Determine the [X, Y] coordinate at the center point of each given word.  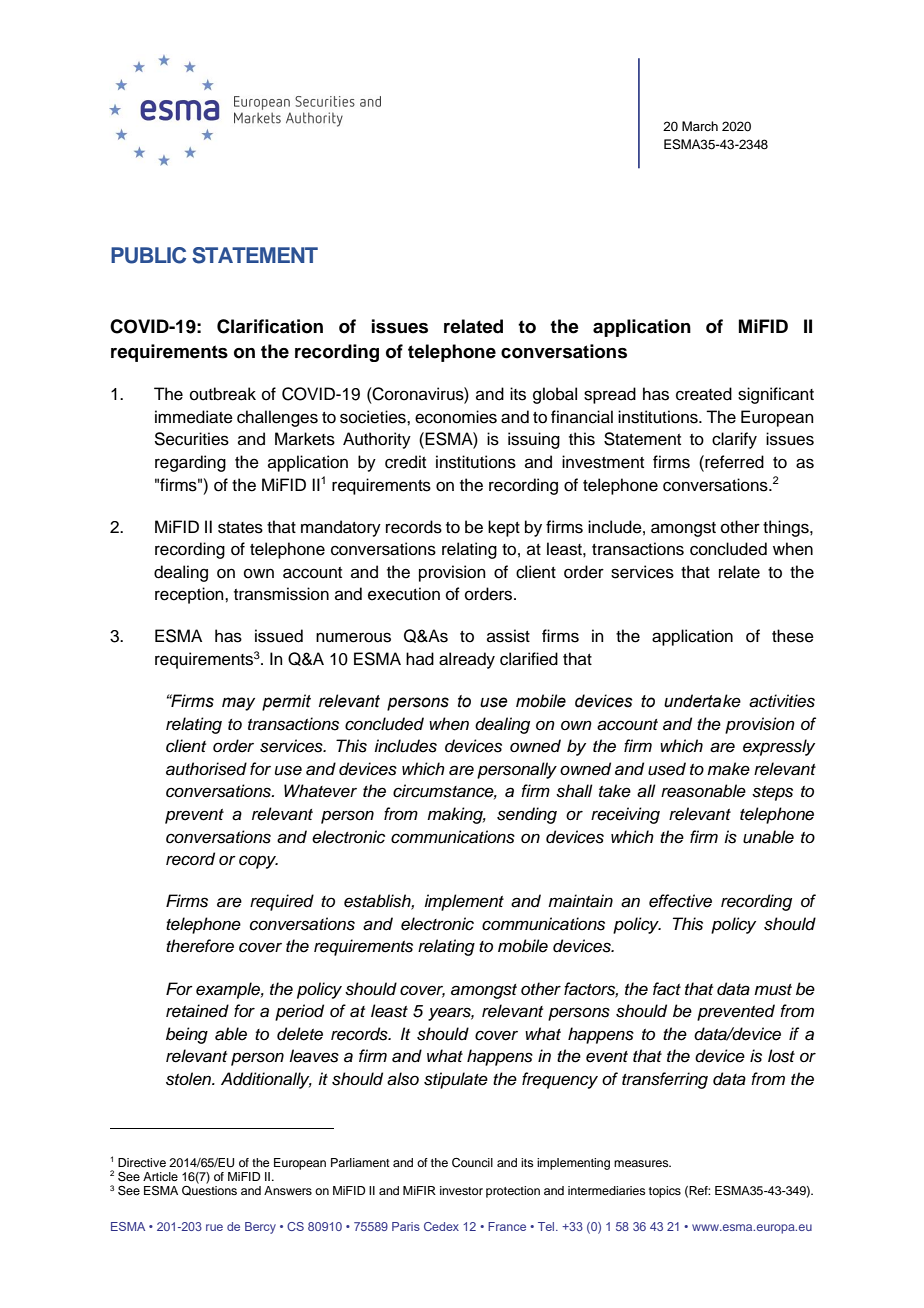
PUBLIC [148, 255]
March [700, 126]
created [704, 394]
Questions [209, 1191]
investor [461, 1190]
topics [665, 1192]
